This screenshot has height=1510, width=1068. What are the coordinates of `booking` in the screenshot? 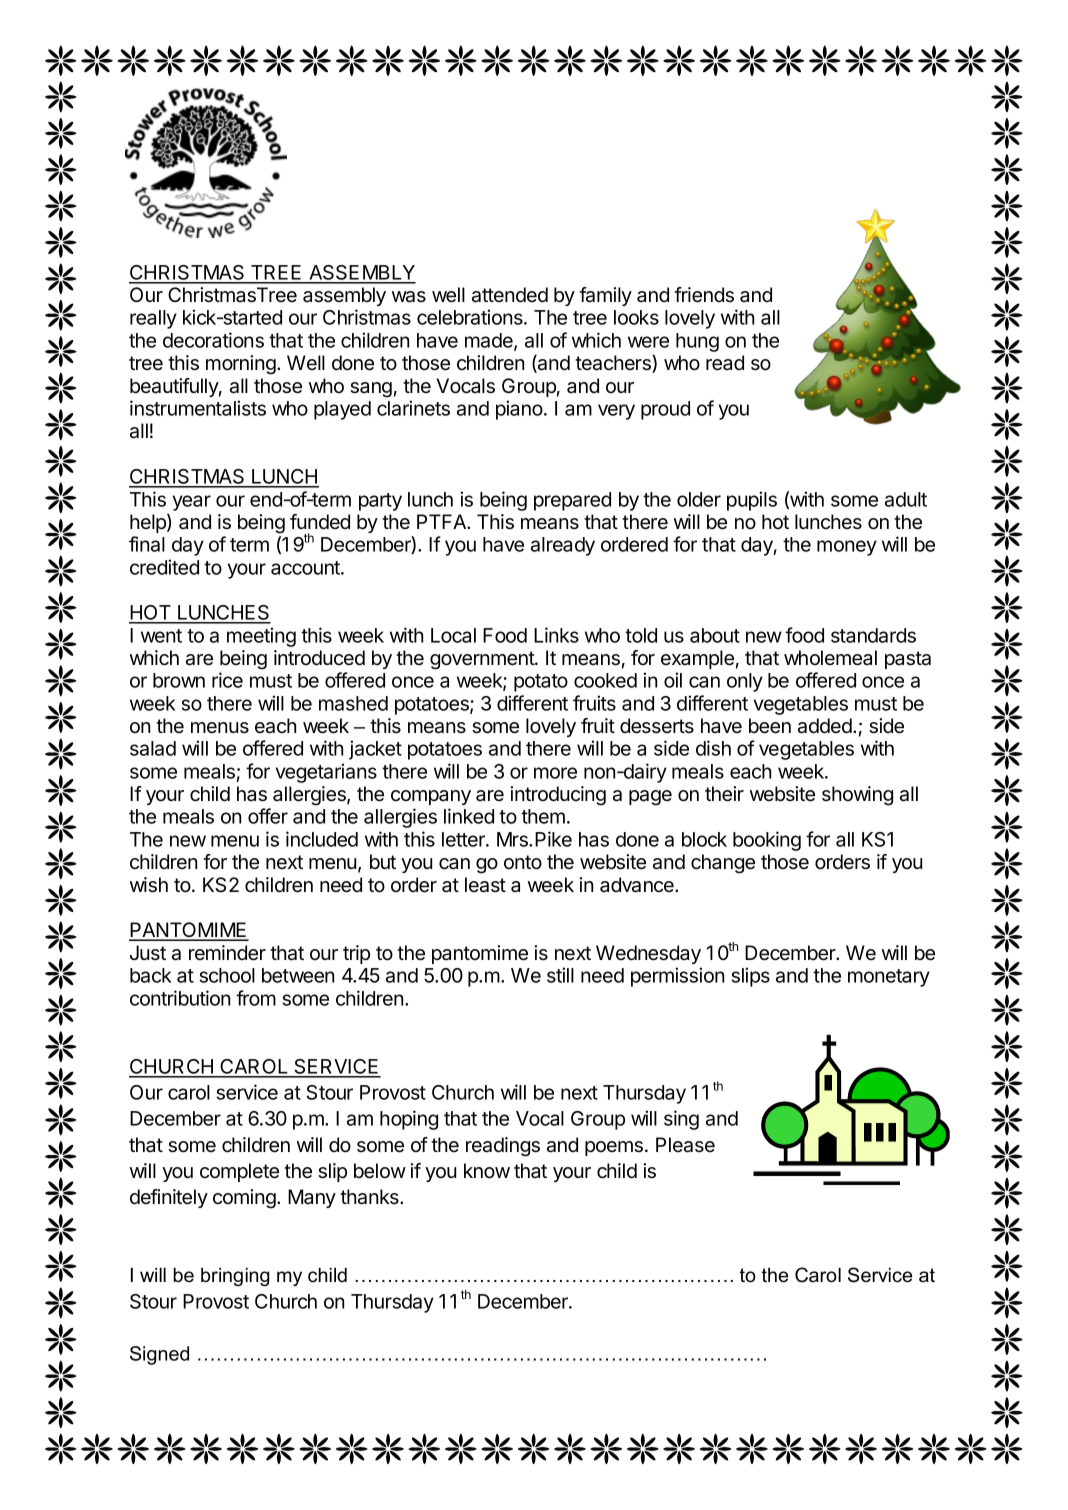 It's located at (767, 841).
